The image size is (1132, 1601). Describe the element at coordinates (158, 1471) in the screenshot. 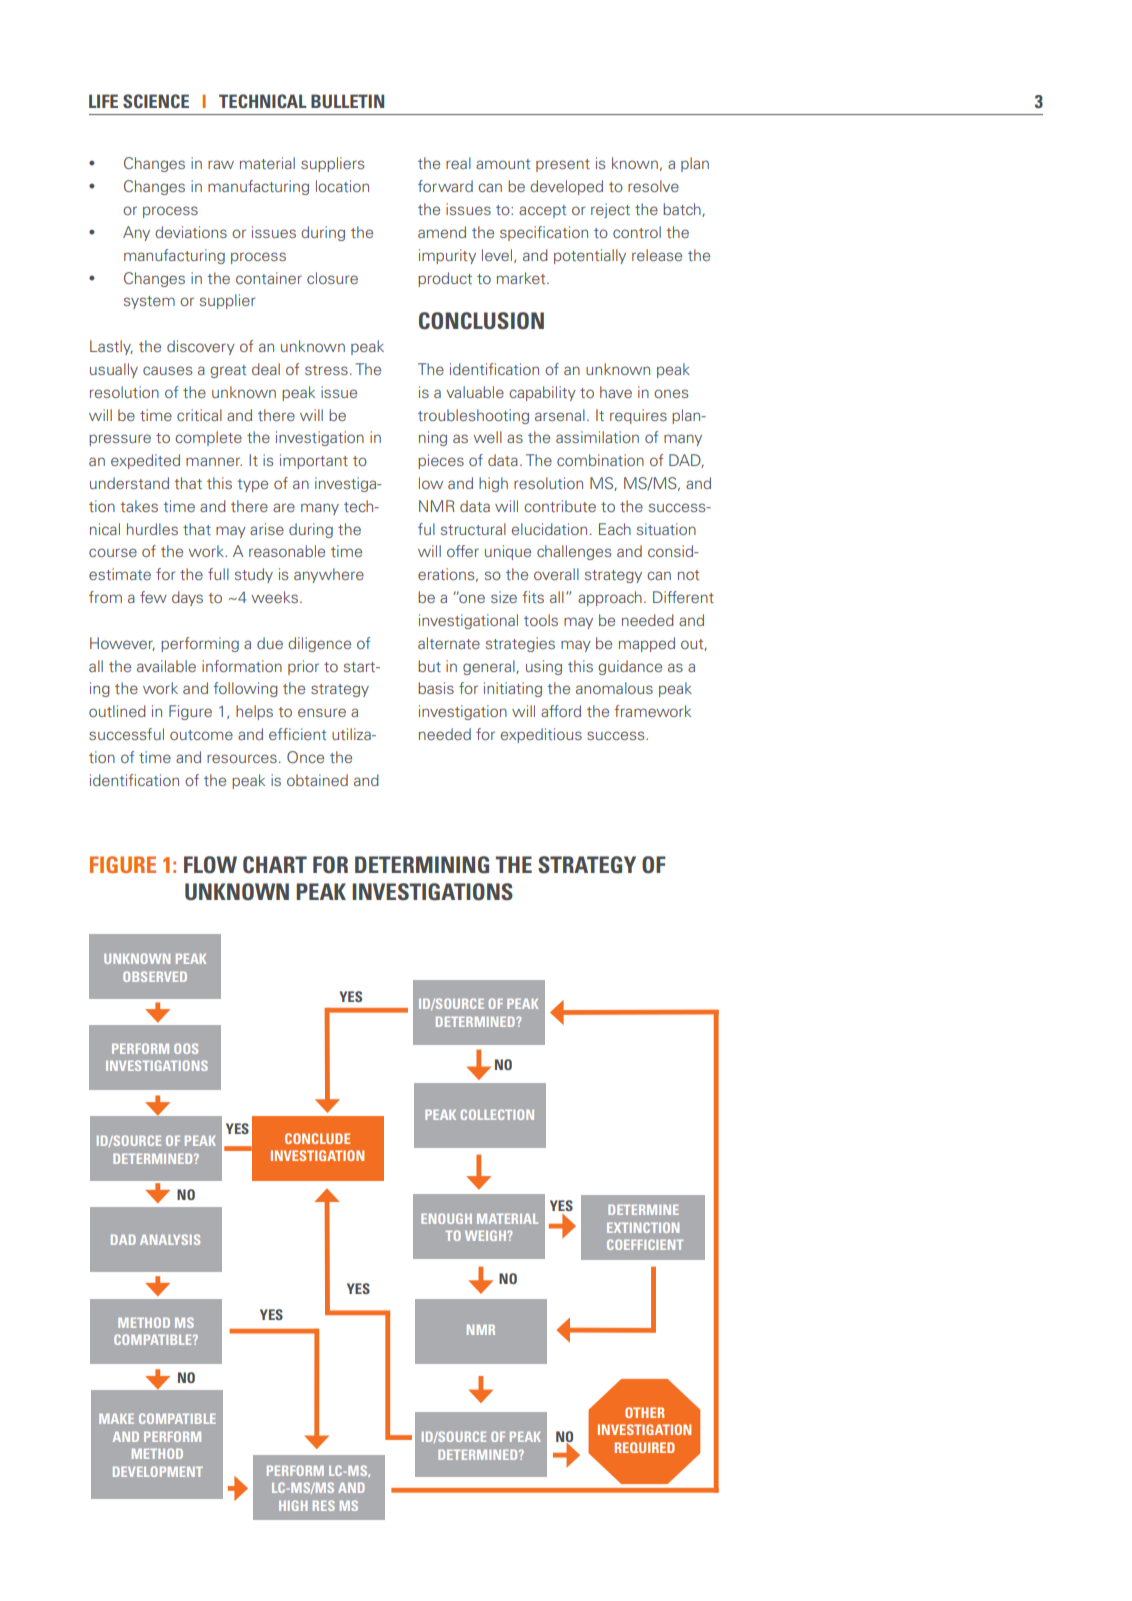

I see `DEVELOPMENT` at that location.
